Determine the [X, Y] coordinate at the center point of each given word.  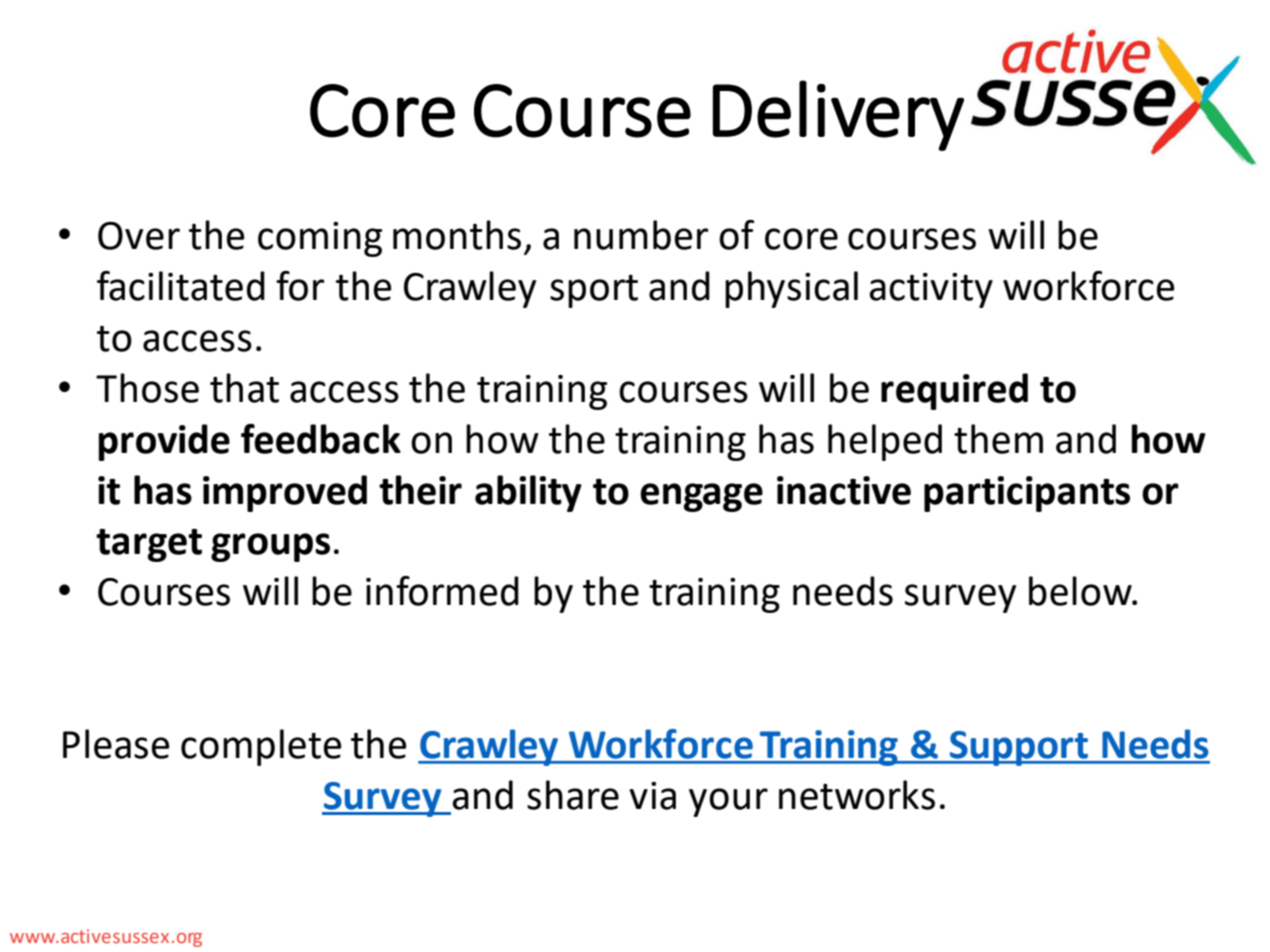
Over [139, 236]
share [573, 795]
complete [261, 747]
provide [164, 442]
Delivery [838, 115]
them [998, 439]
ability [528, 493]
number [641, 235]
